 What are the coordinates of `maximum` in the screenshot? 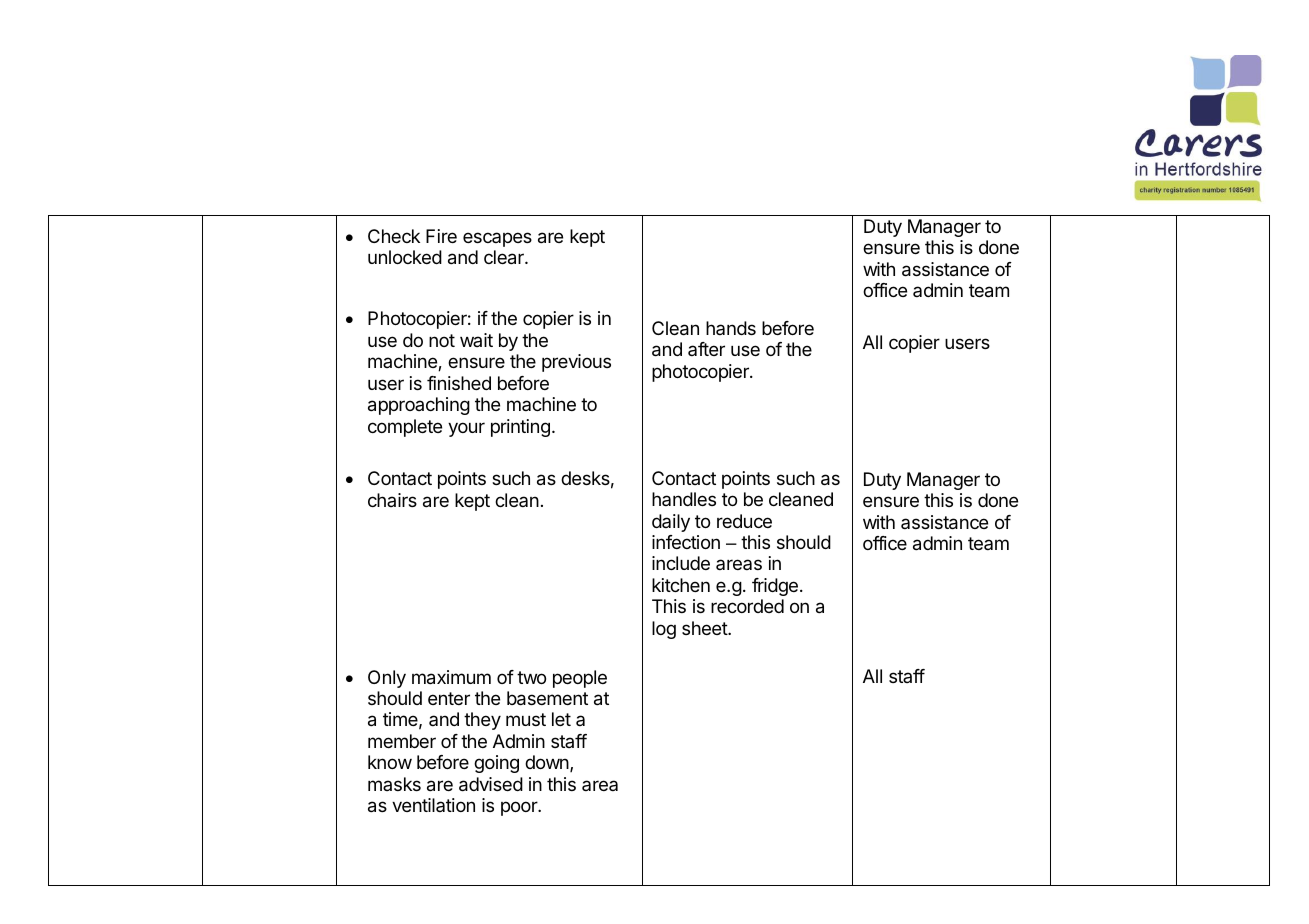 It's located at (451, 677).
